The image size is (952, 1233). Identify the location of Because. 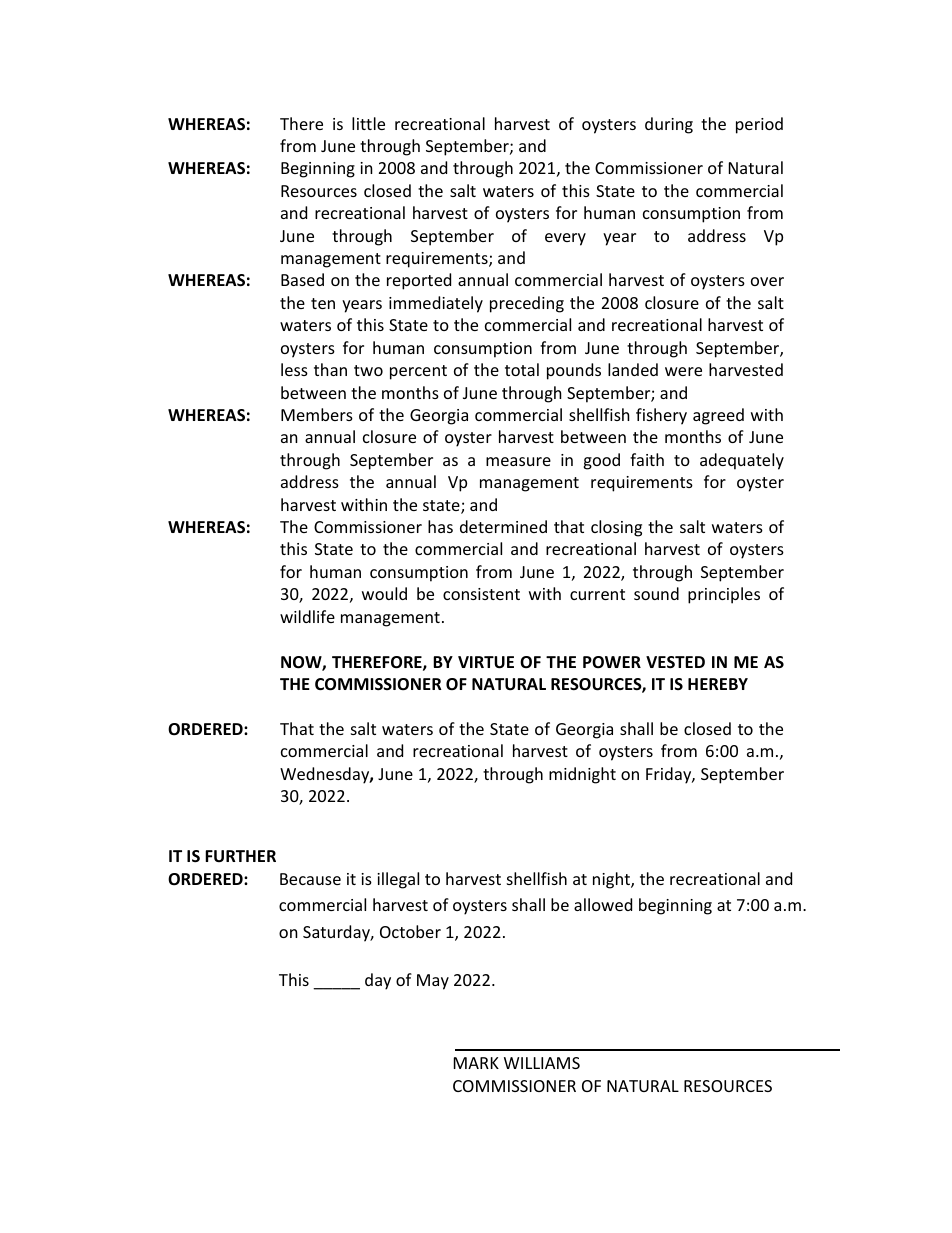
(310, 879).
